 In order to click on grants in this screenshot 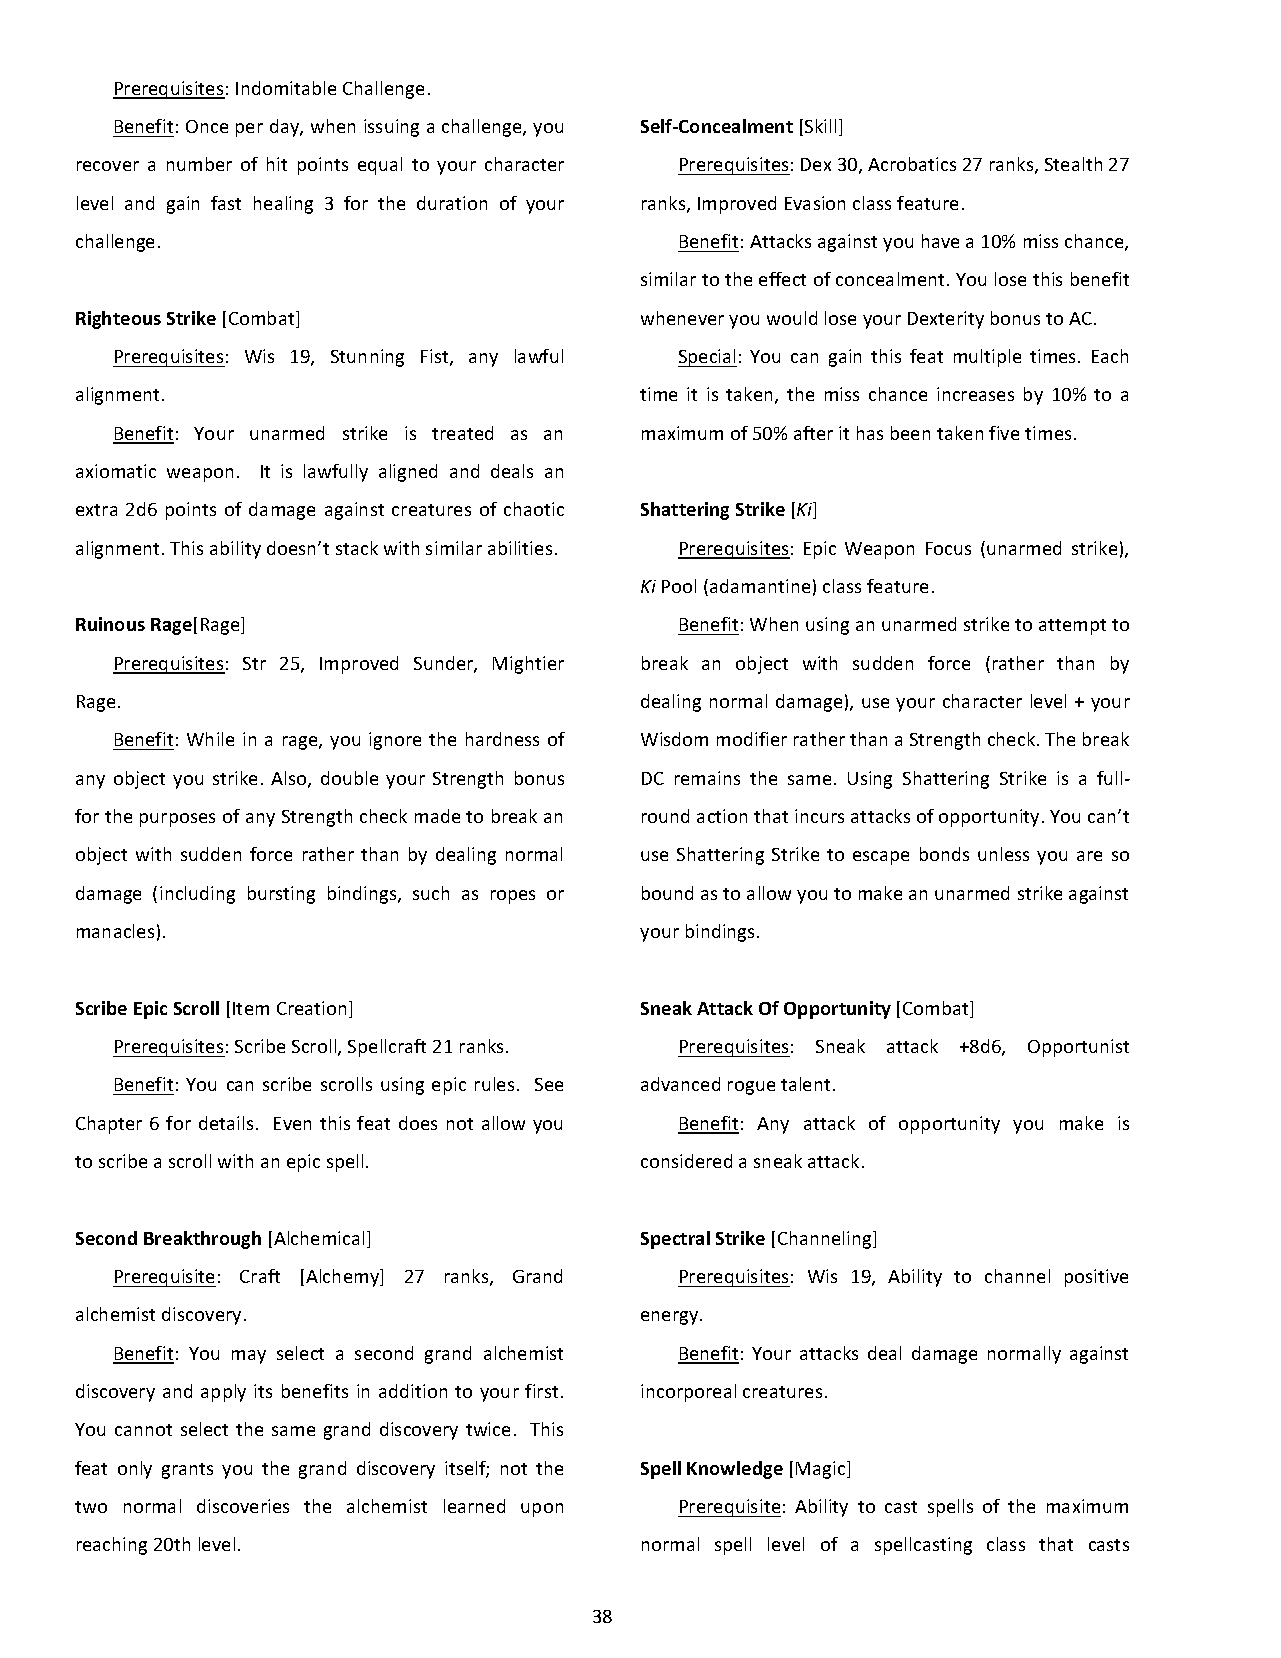, I will do `click(187, 1471)`.
